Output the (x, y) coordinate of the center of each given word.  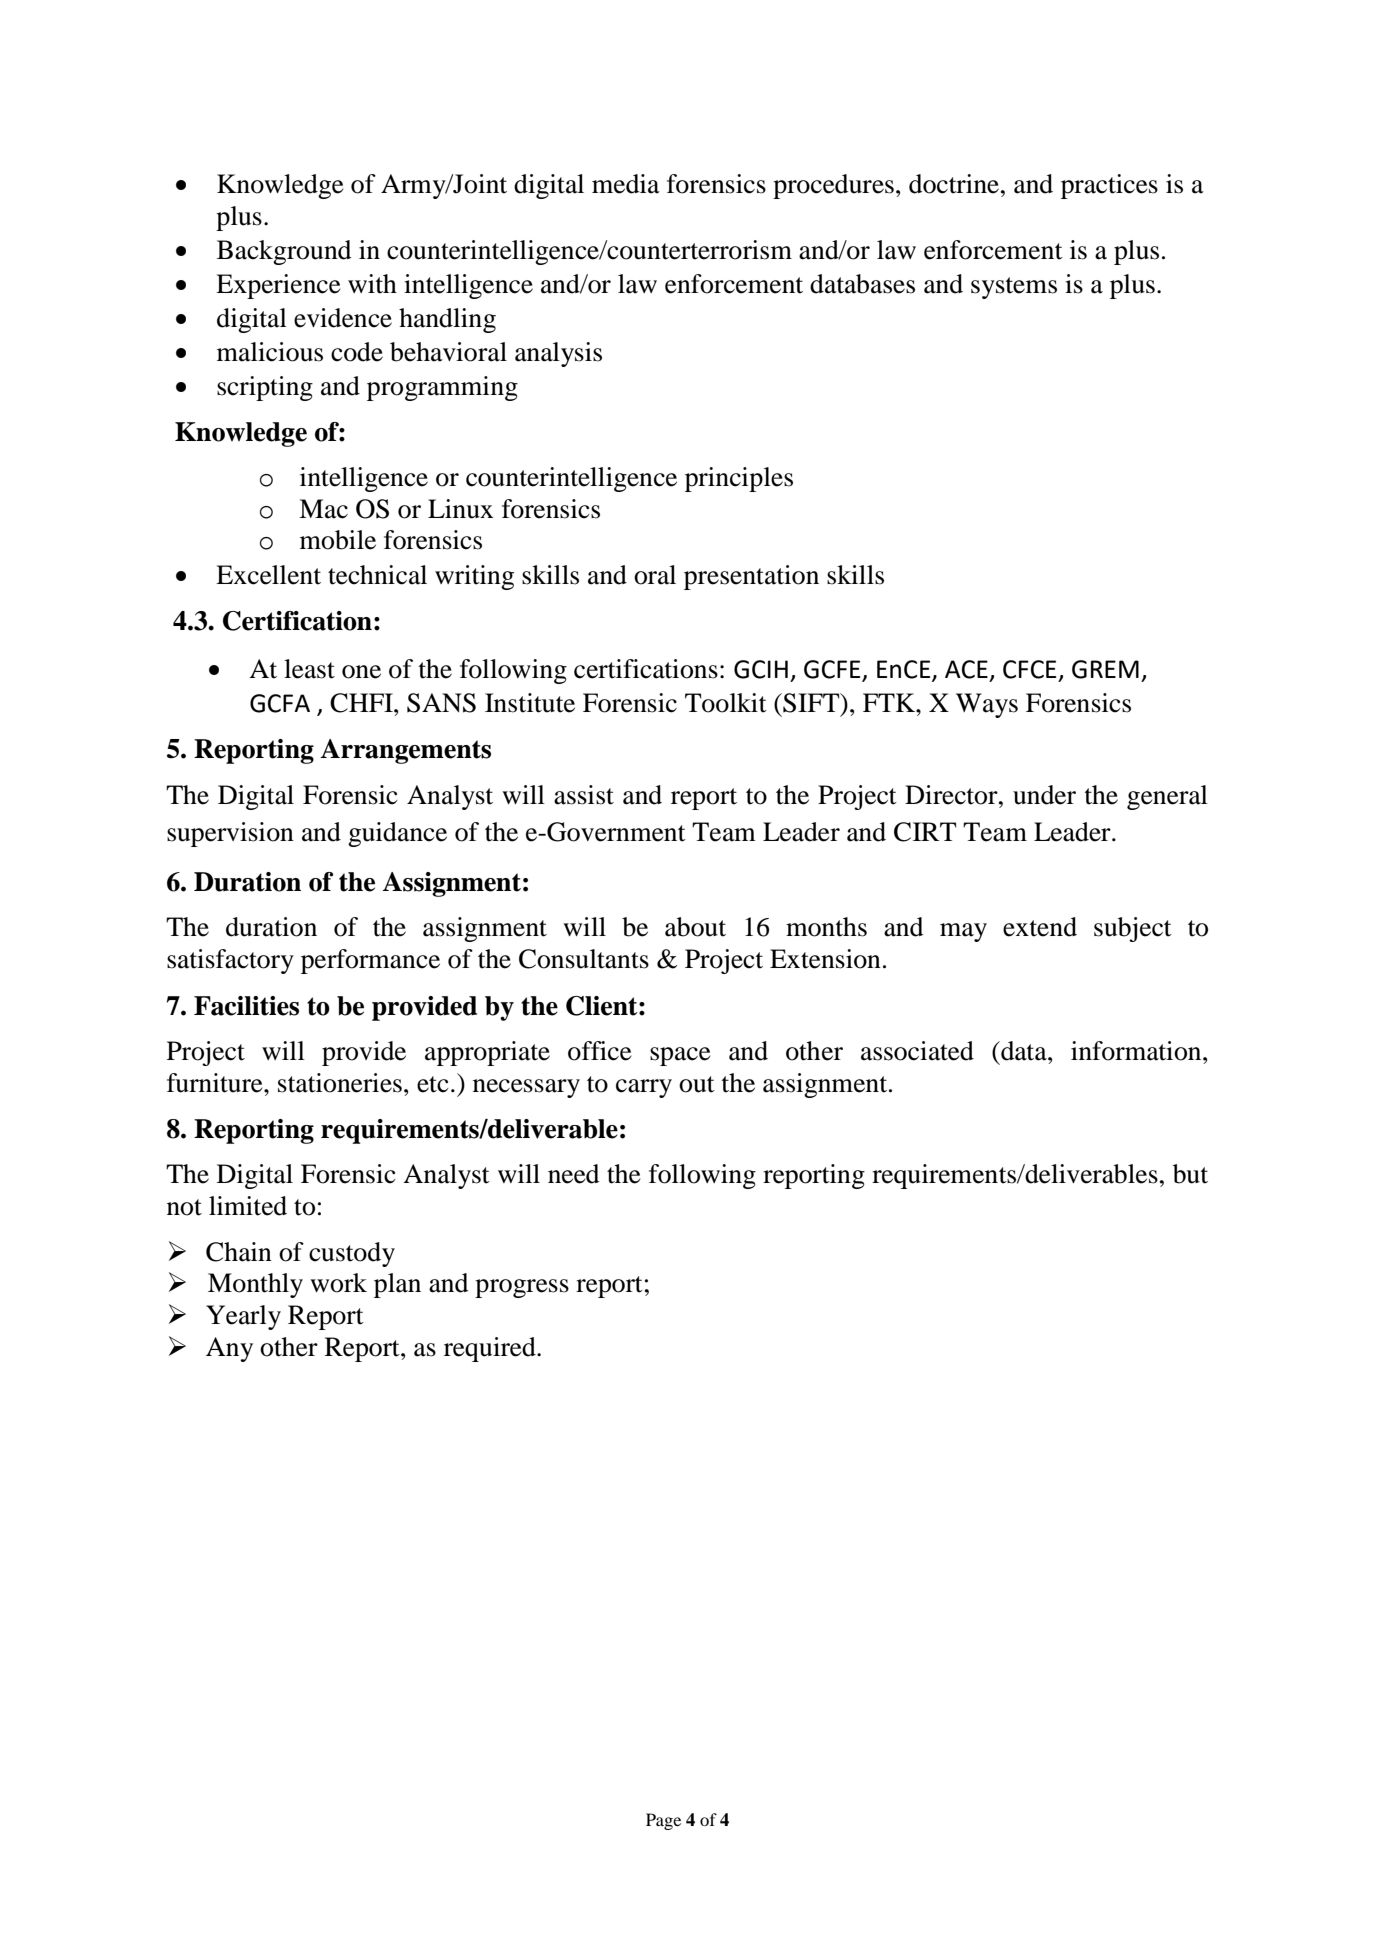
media (626, 184)
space (680, 1056)
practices (1109, 186)
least (309, 669)
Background (284, 252)
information (1137, 1051)
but (1190, 1174)
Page (663, 1821)
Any (229, 1349)
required (491, 1349)
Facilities (246, 1006)
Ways (987, 705)
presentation (751, 577)
